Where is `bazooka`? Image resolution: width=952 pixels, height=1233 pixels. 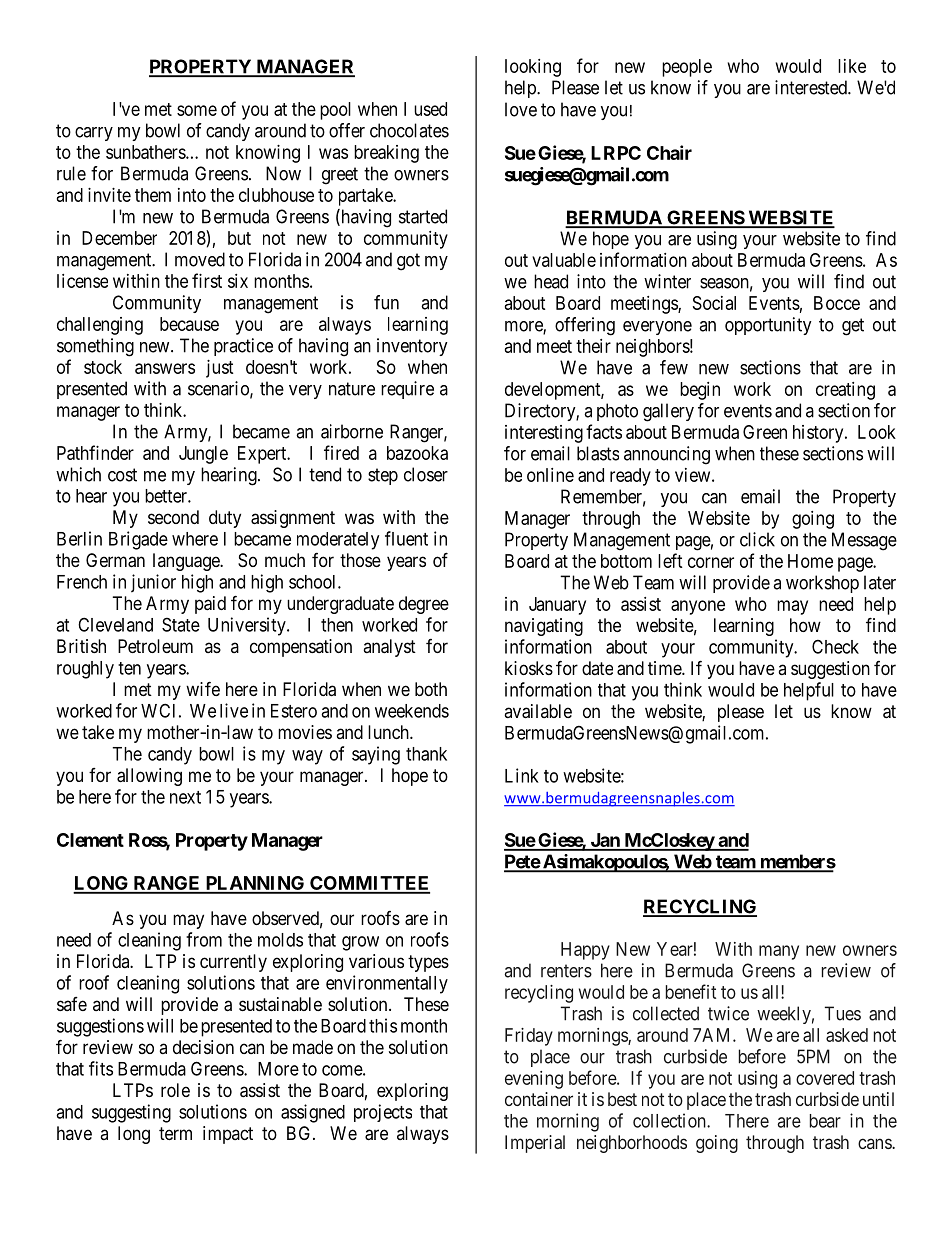 bazooka is located at coordinates (417, 453).
